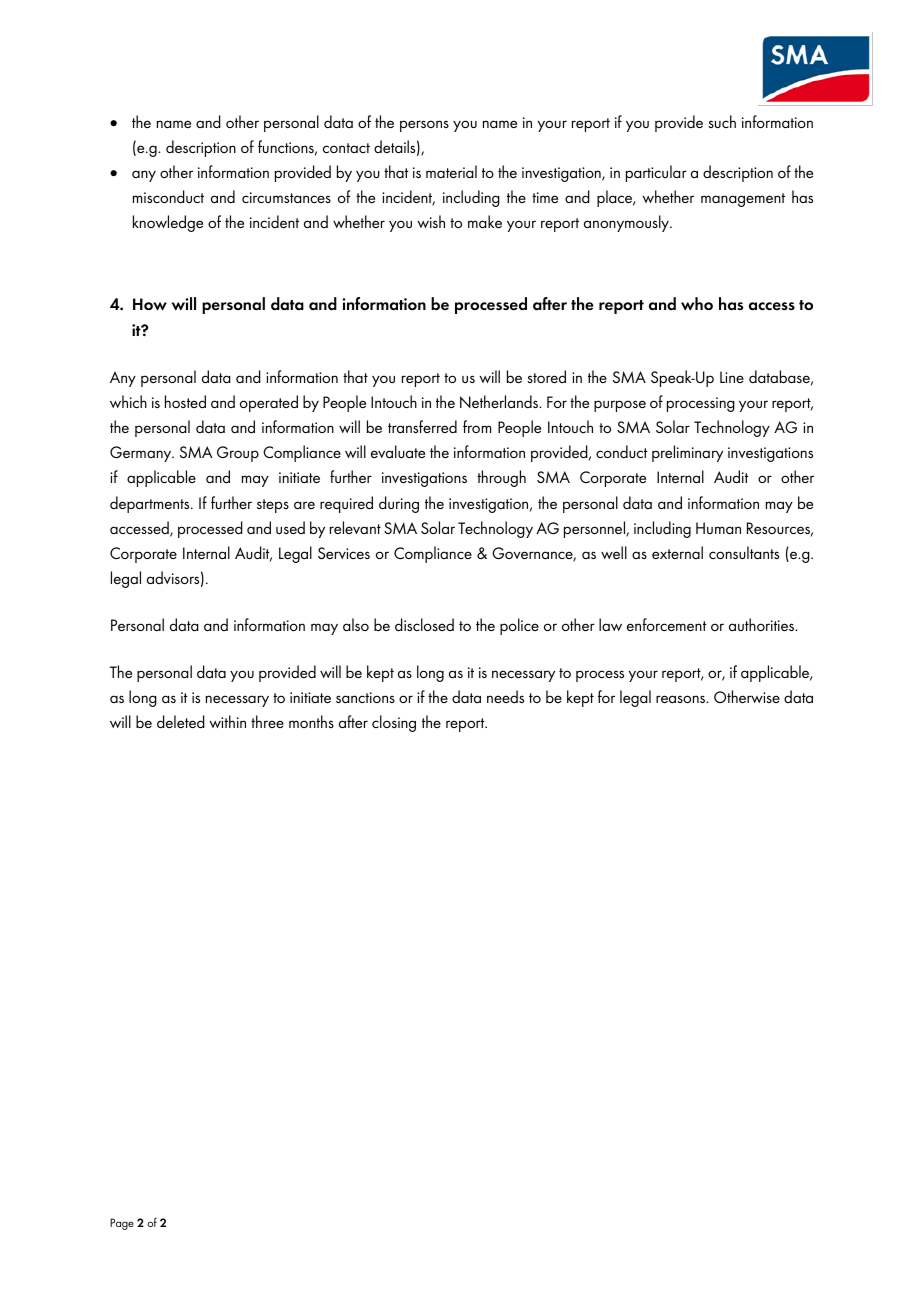  Describe the element at coordinates (424, 624) in the document. I see `disclosed` at that location.
